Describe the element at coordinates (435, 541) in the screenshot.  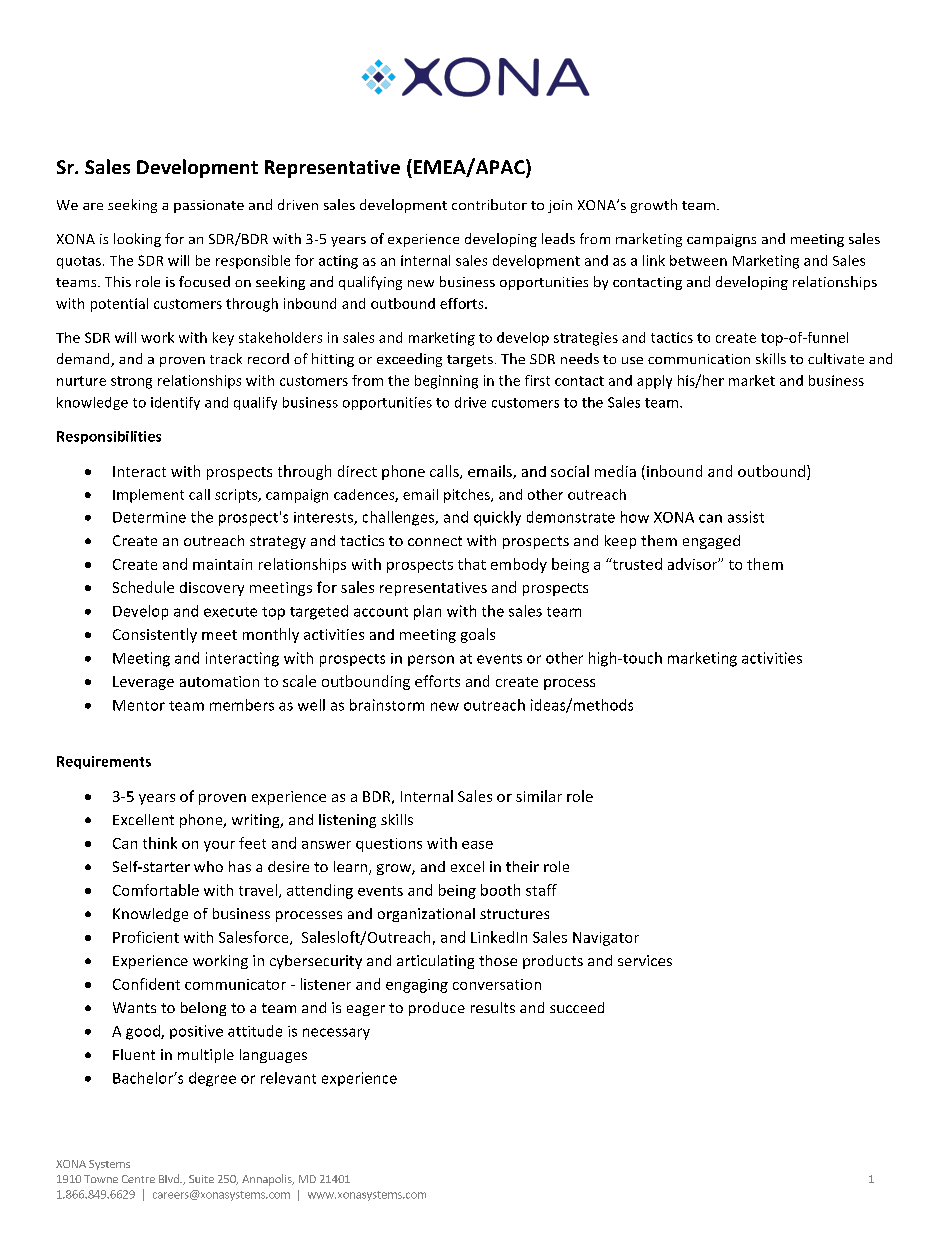
I see `connect` at that location.
